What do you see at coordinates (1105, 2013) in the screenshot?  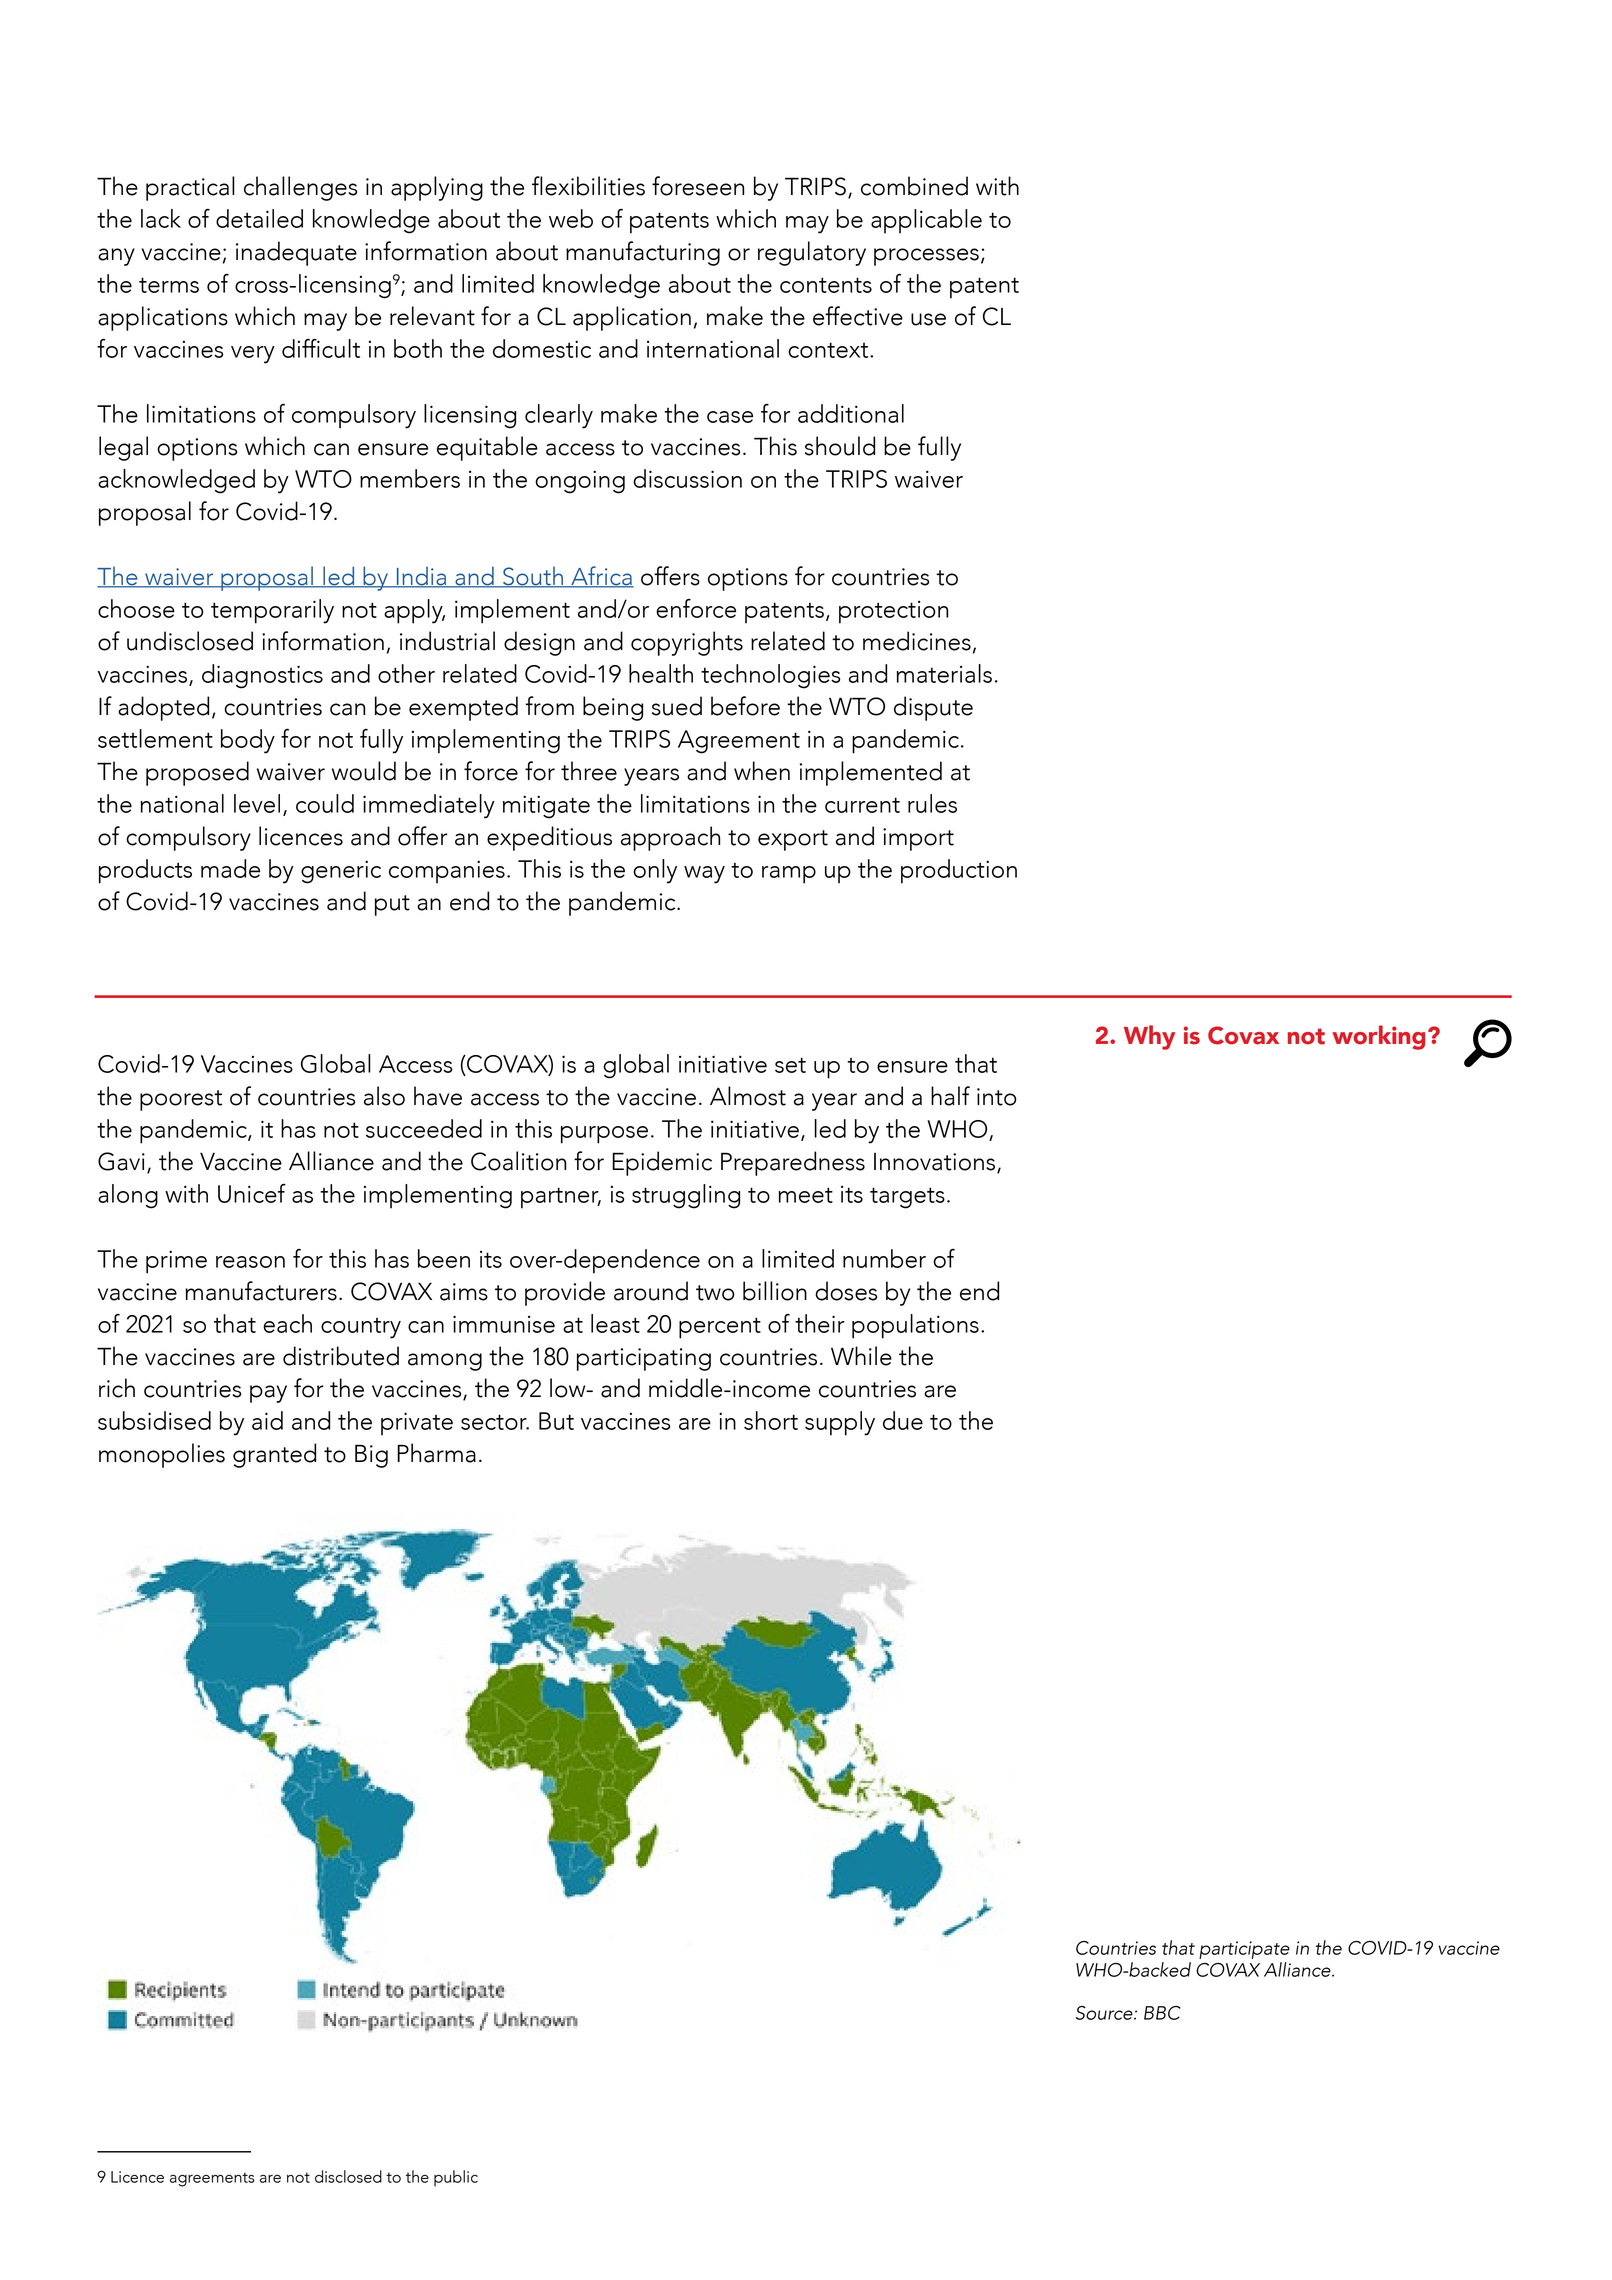 I see `Source` at bounding box center [1105, 2013].
